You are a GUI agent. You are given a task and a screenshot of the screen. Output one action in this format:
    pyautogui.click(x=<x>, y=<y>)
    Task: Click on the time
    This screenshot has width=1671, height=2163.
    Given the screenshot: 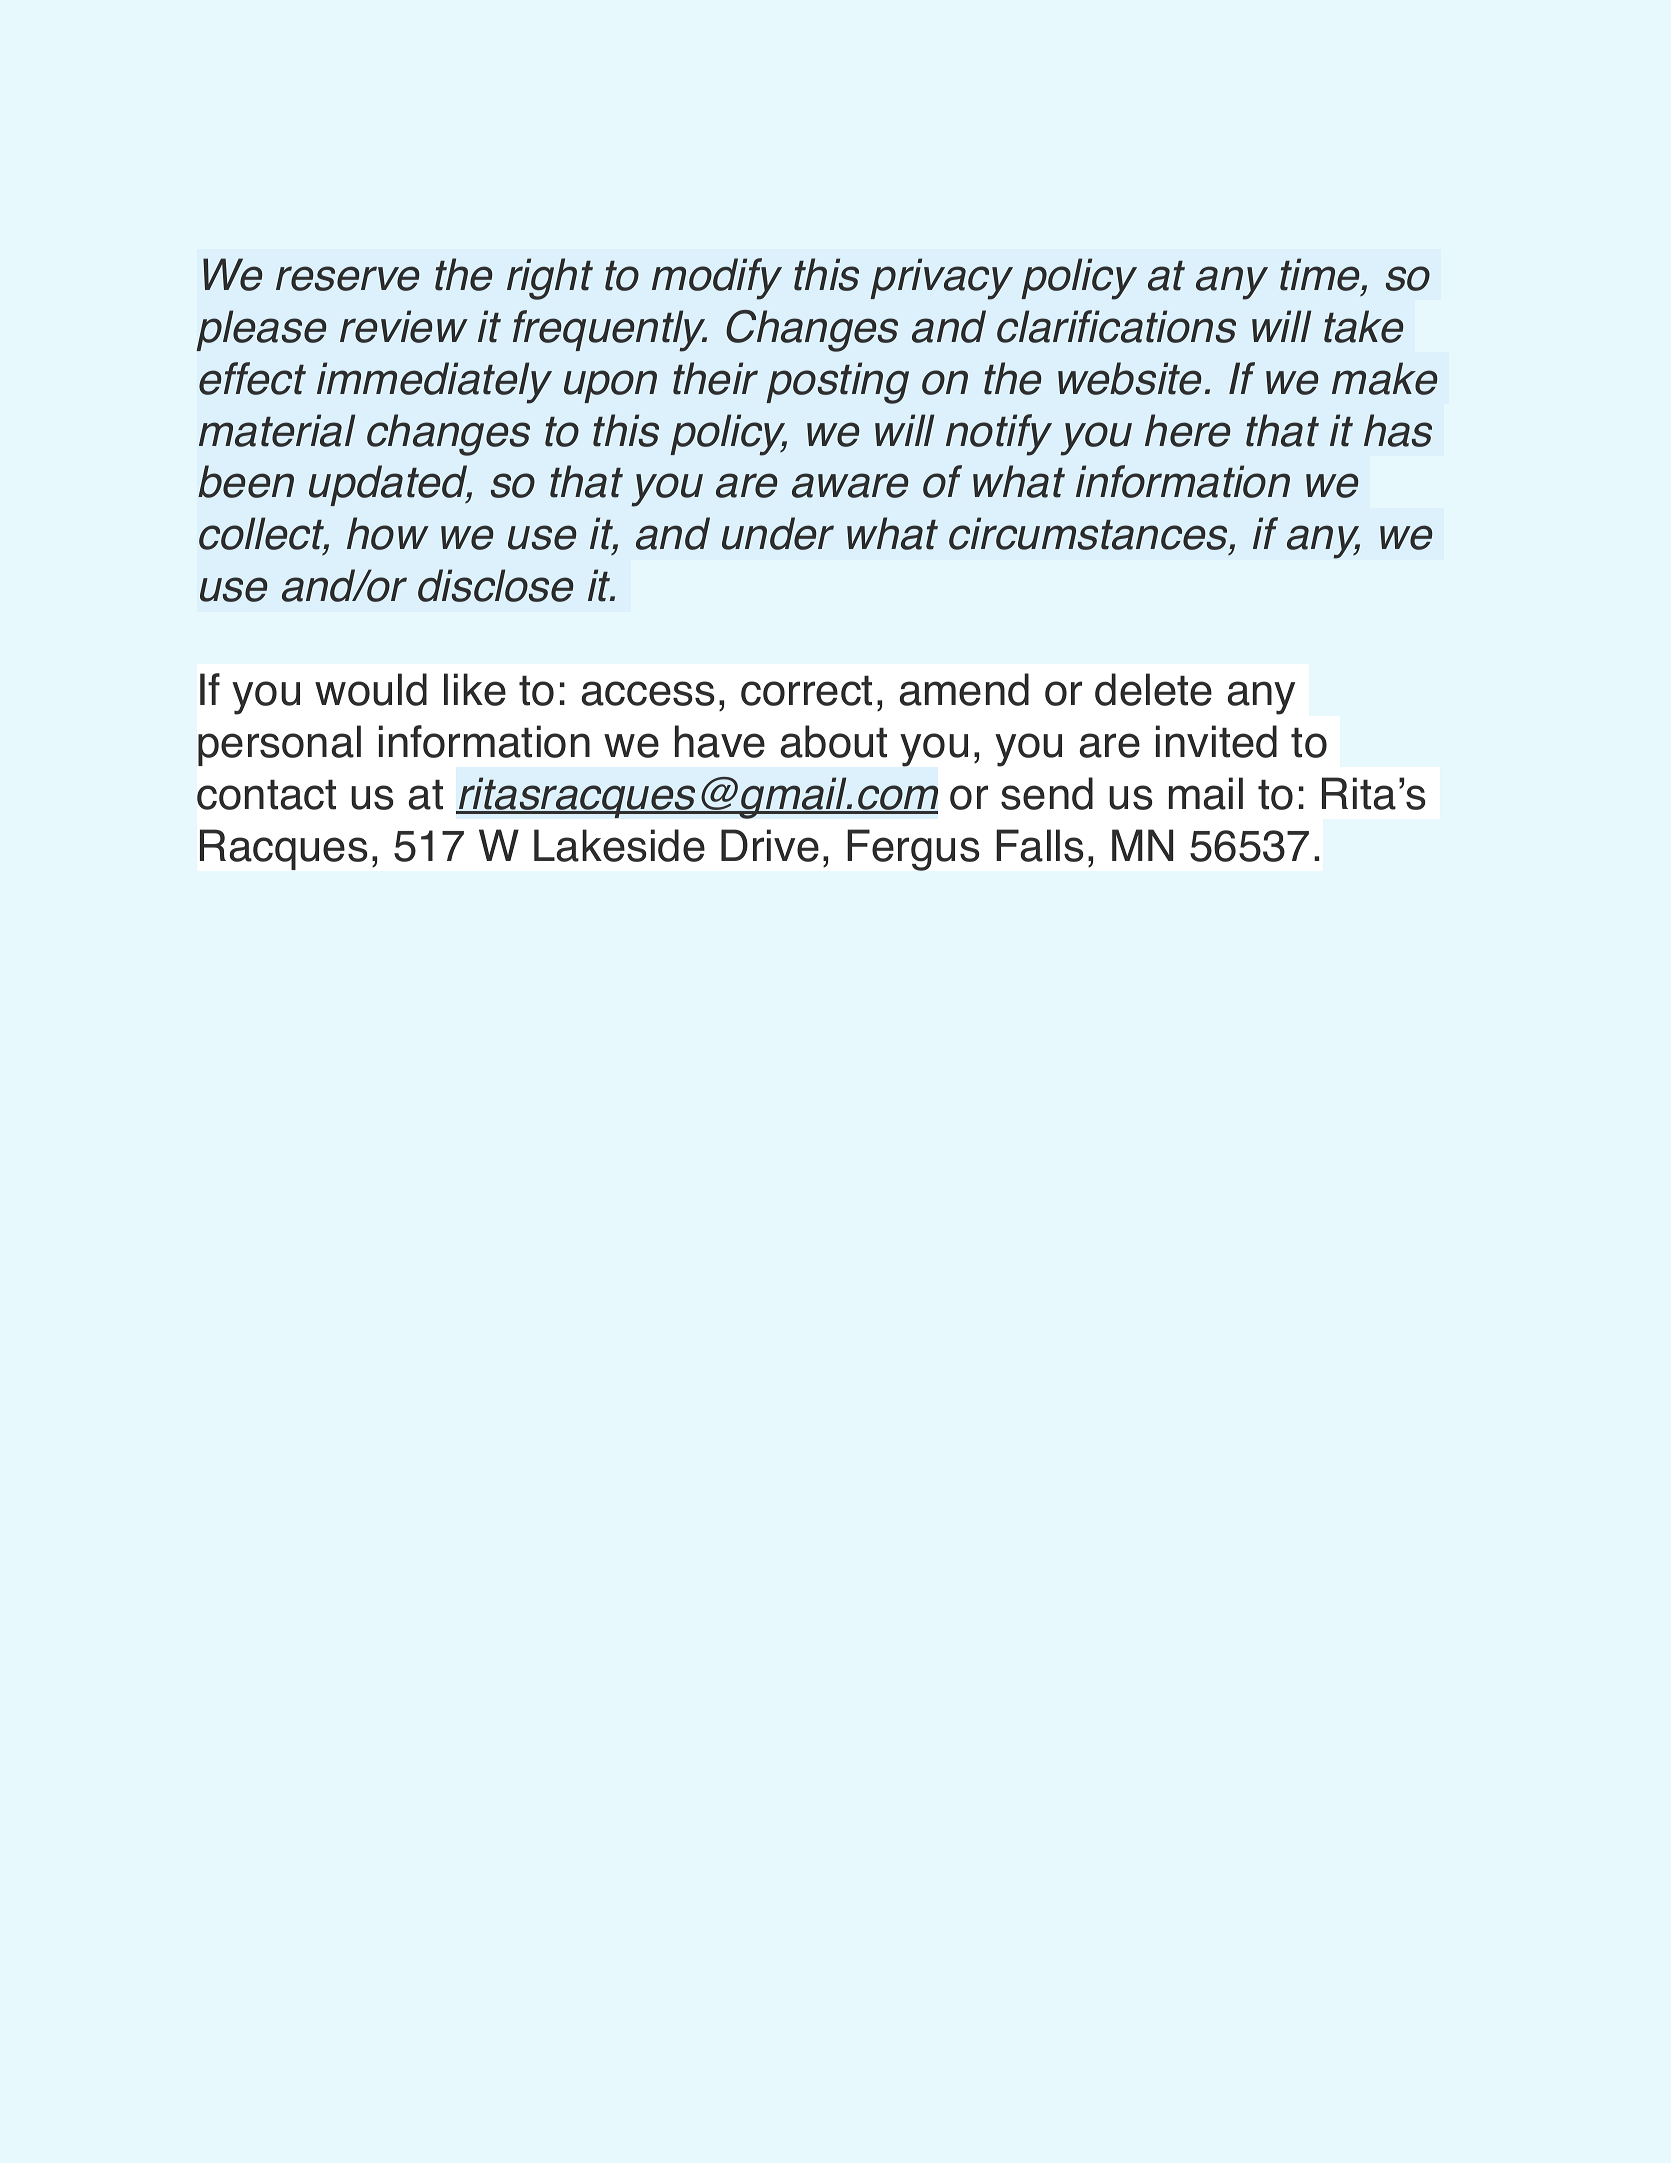 What is the action you would take?
    pyautogui.click(x=1321, y=274)
